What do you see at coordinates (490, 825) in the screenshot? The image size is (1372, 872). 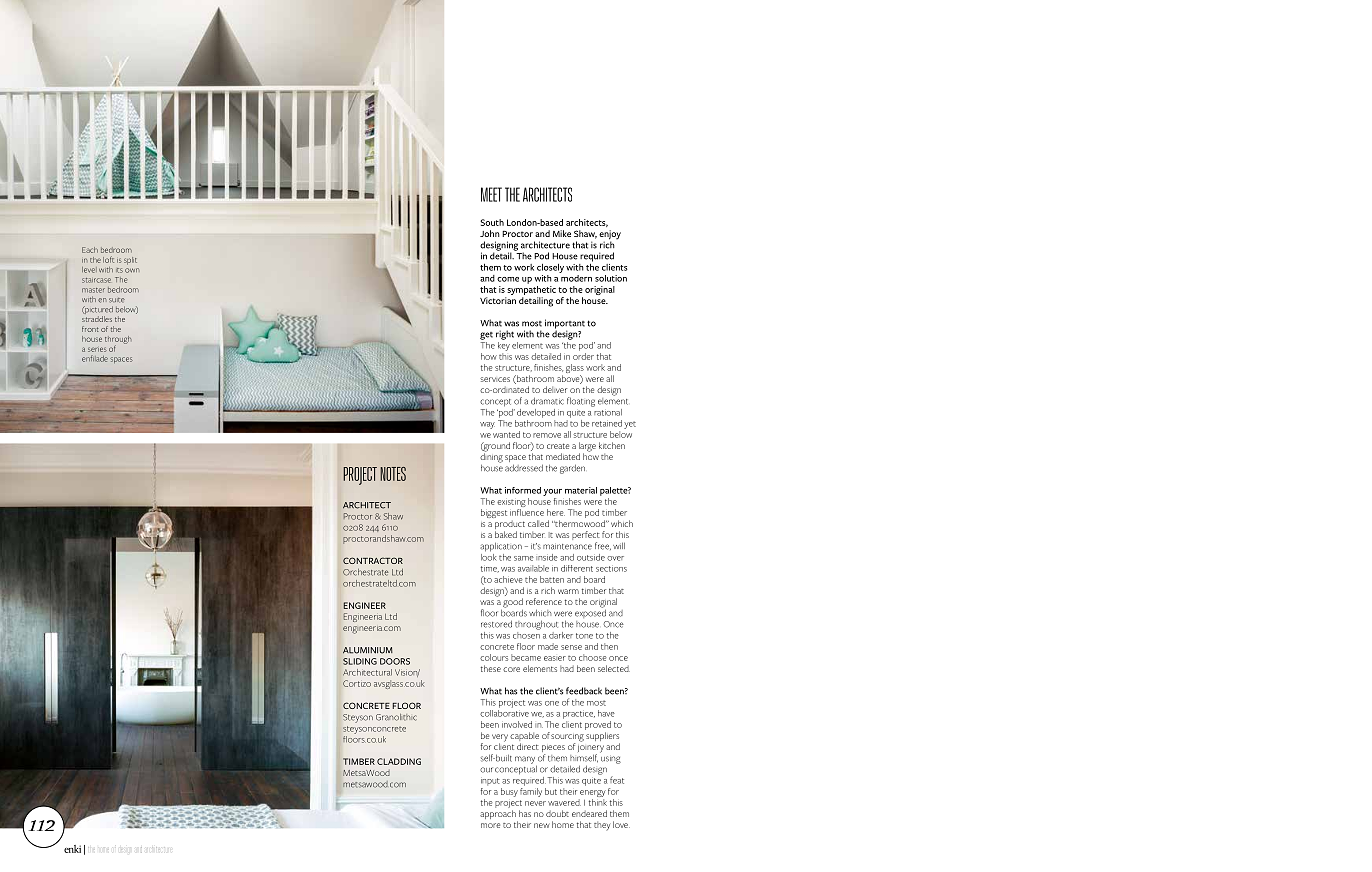 I see `more` at bounding box center [490, 825].
